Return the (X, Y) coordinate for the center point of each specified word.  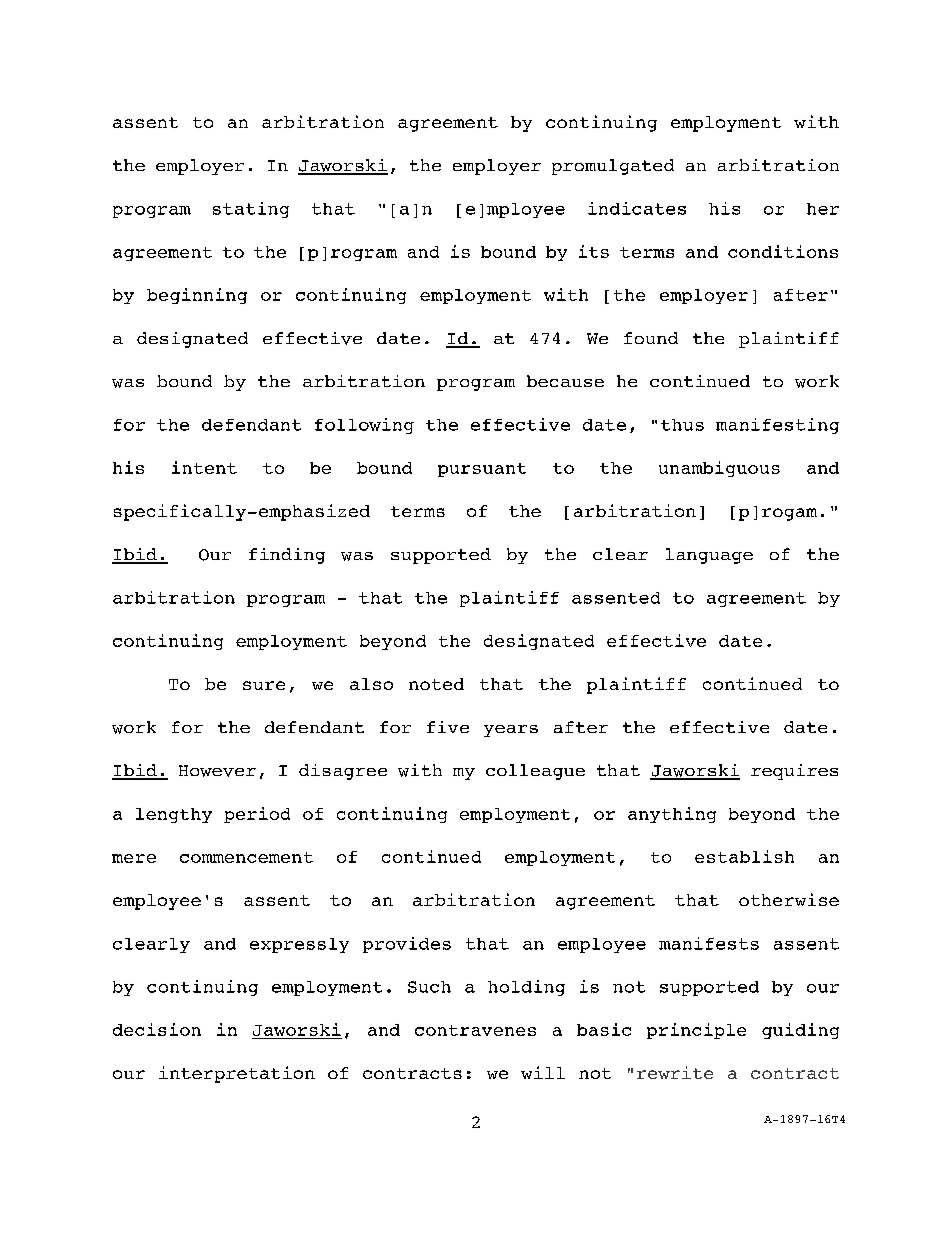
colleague (535, 772)
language (709, 556)
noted (436, 684)
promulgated (613, 167)
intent (204, 467)
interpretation (237, 1074)
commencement (246, 857)
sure (264, 685)
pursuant (482, 470)
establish (744, 856)
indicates (637, 208)
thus (682, 425)
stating (251, 210)
